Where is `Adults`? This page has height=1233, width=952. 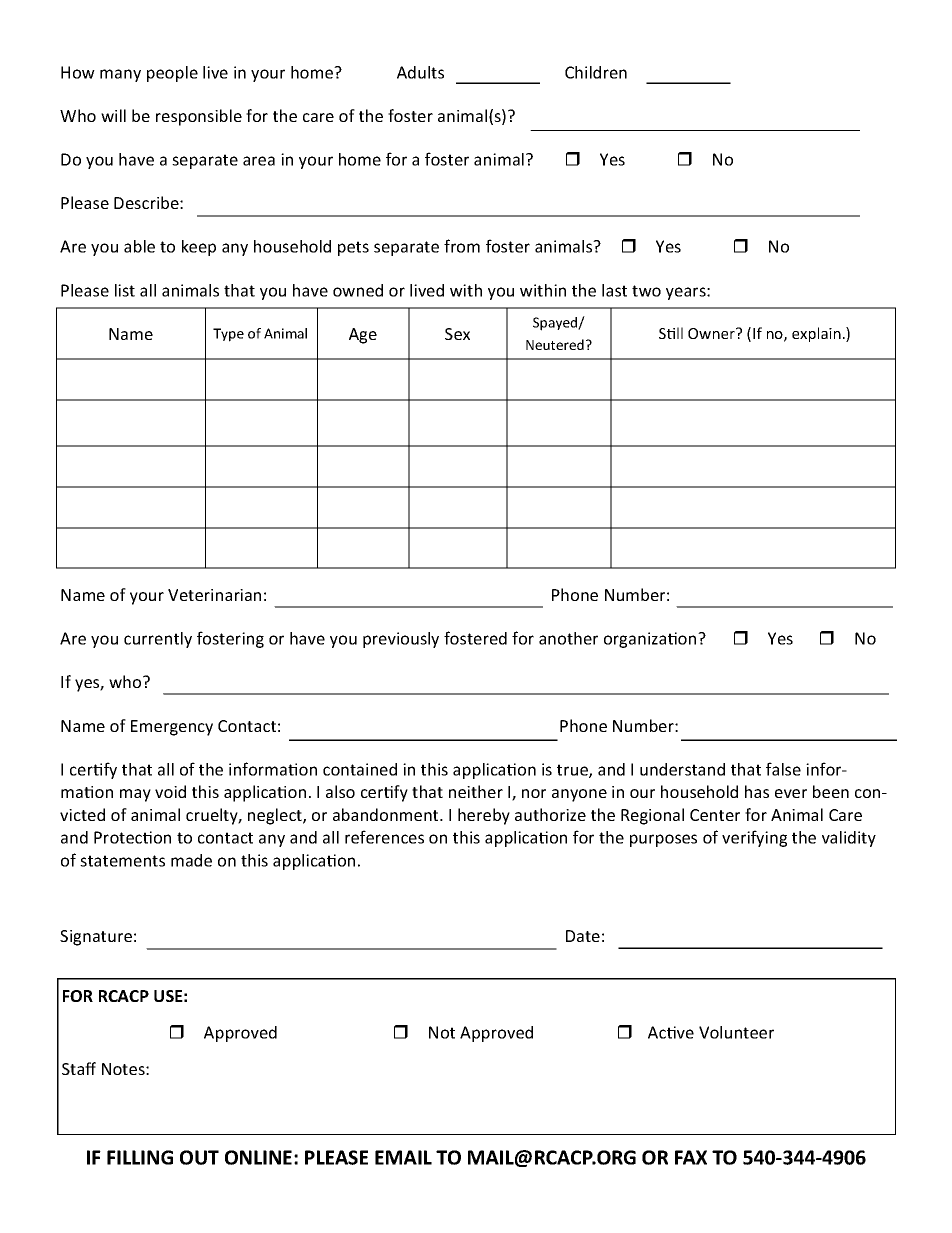 Adults is located at coordinates (420, 72).
